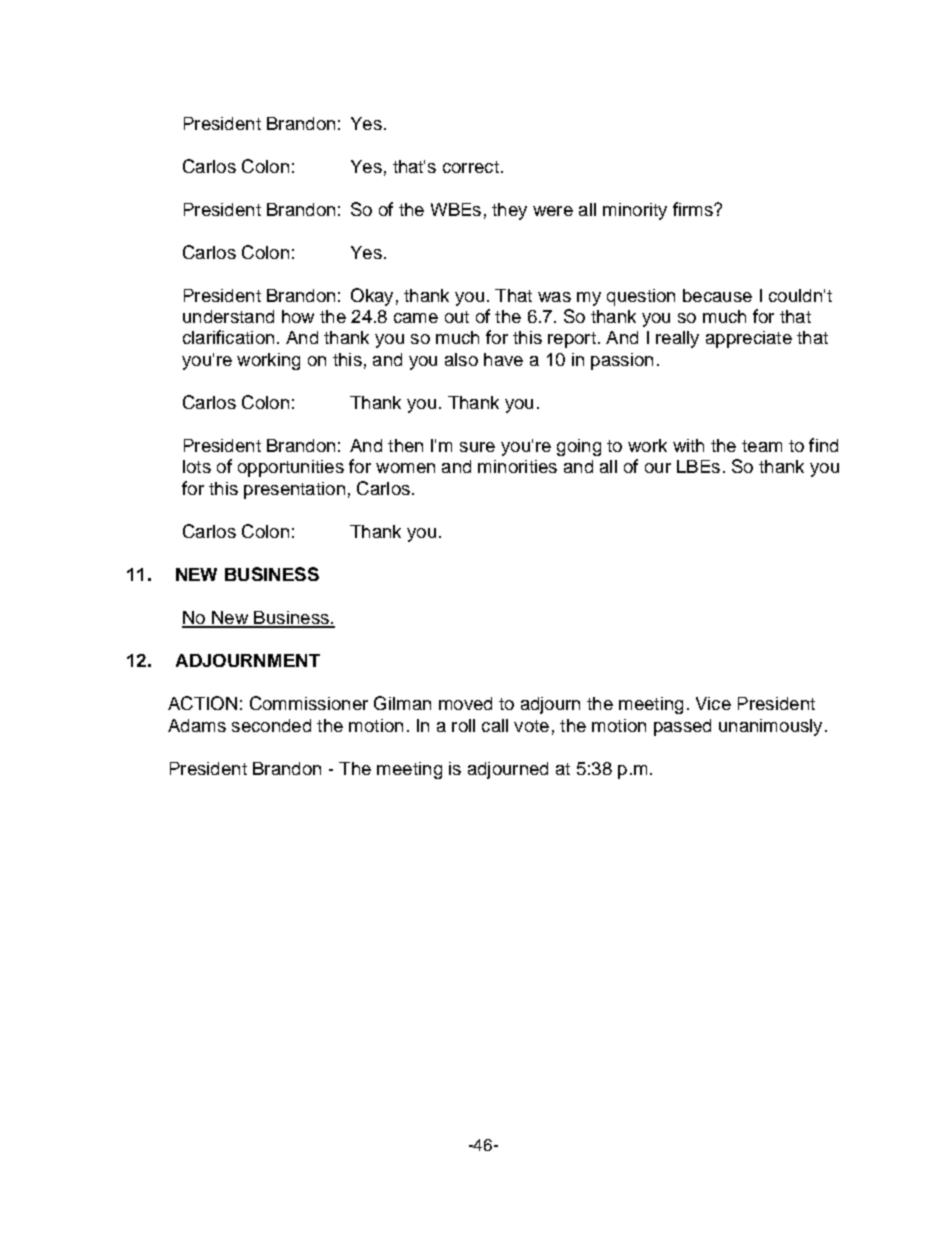  I want to click on they, so click(509, 211).
